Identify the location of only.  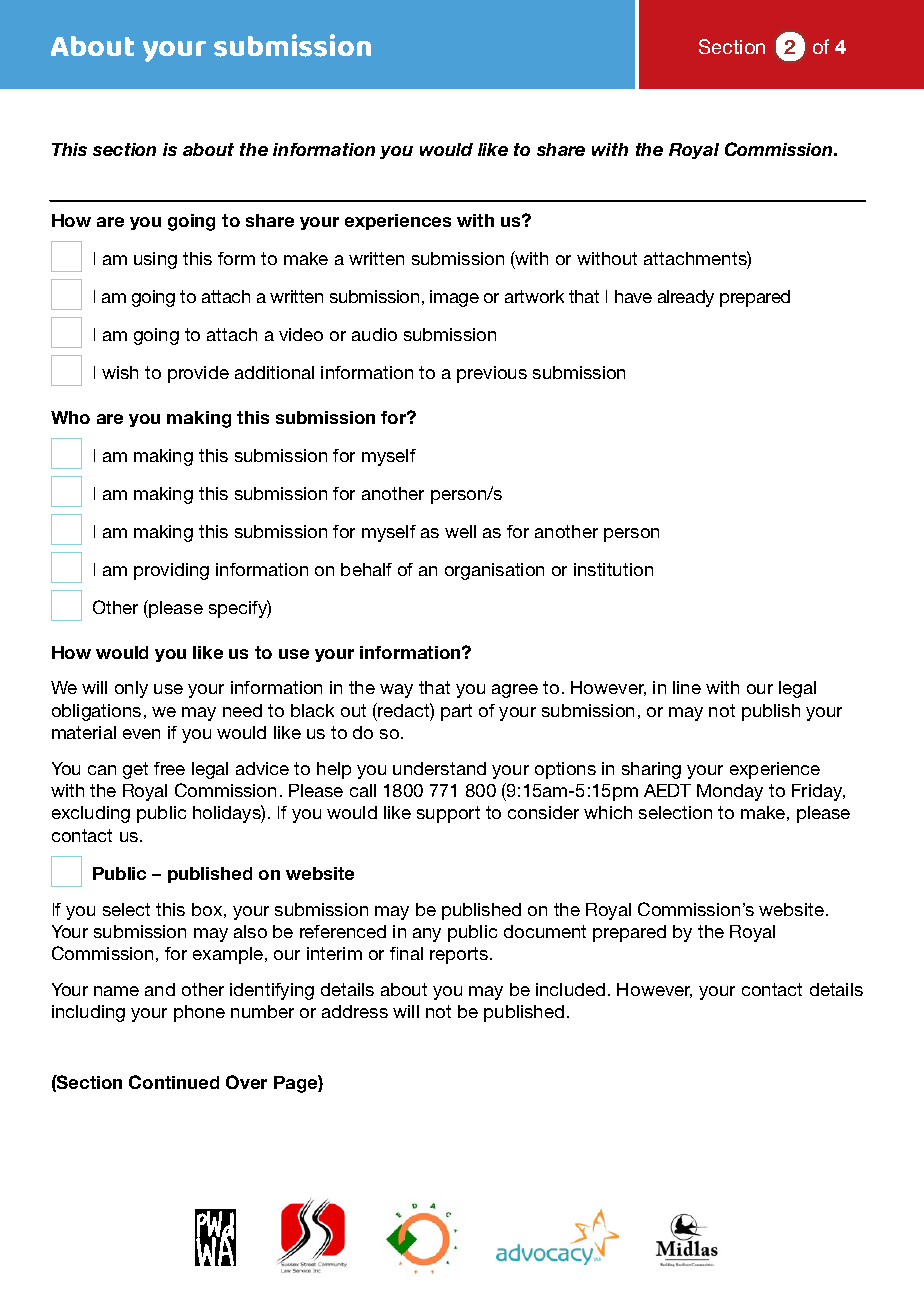
(131, 689).
